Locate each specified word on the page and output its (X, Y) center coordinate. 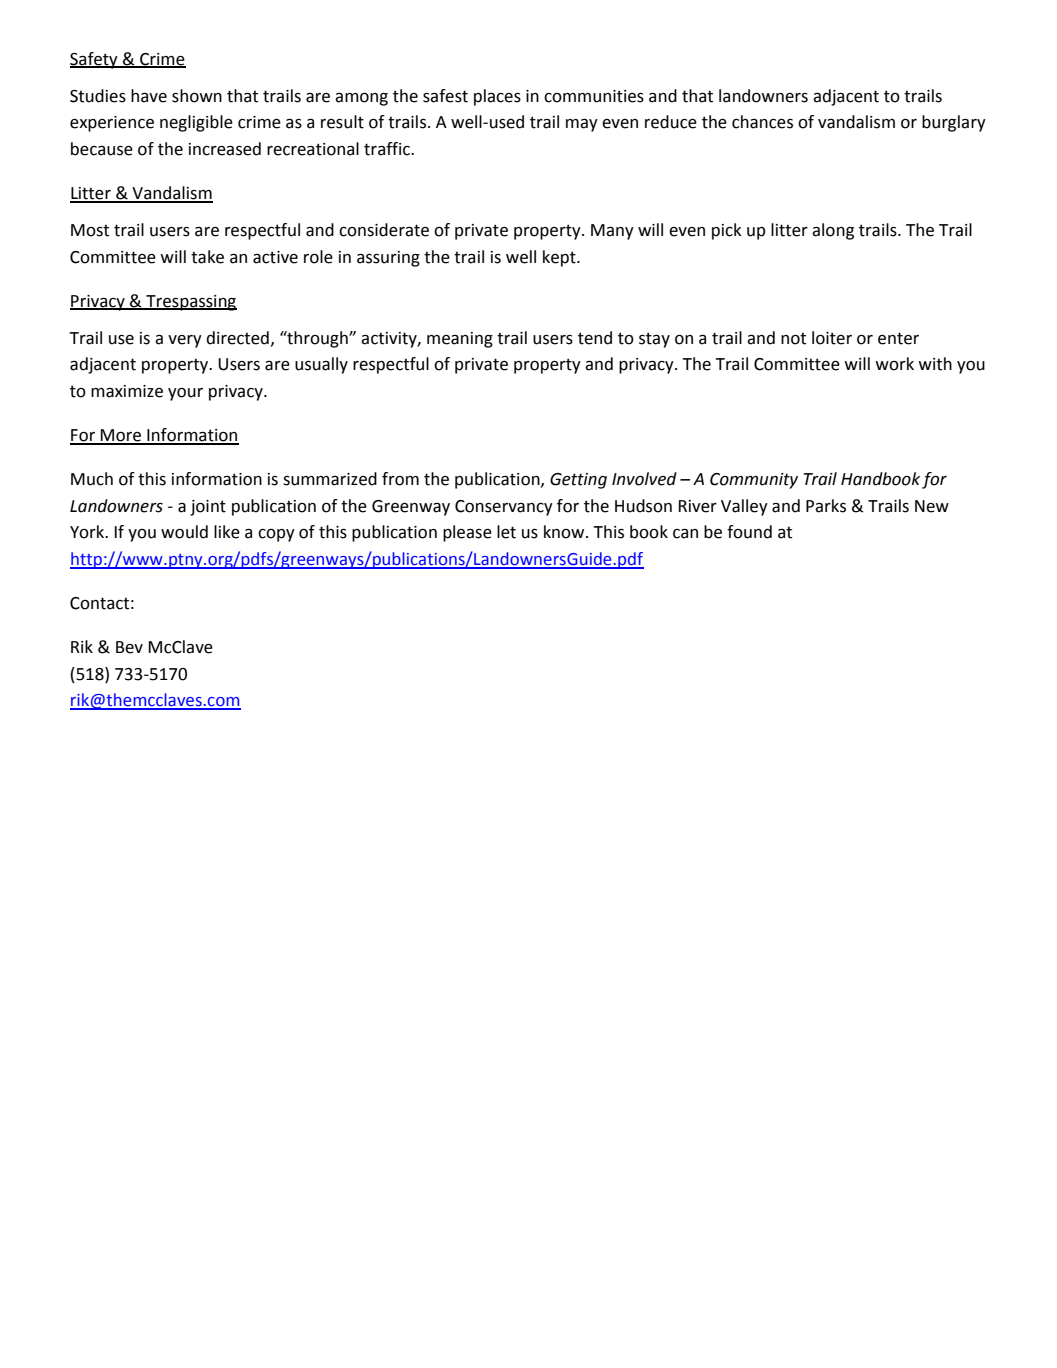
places (497, 97)
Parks (826, 506)
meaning (460, 340)
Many (612, 232)
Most (90, 230)
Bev (129, 647)
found (749, 532)
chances (762, 122)
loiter (832, 338)
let (506, 532)
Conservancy (504, 508)
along (833, 231)
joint (208, 508)
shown (197, 96)
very (185, 341)
